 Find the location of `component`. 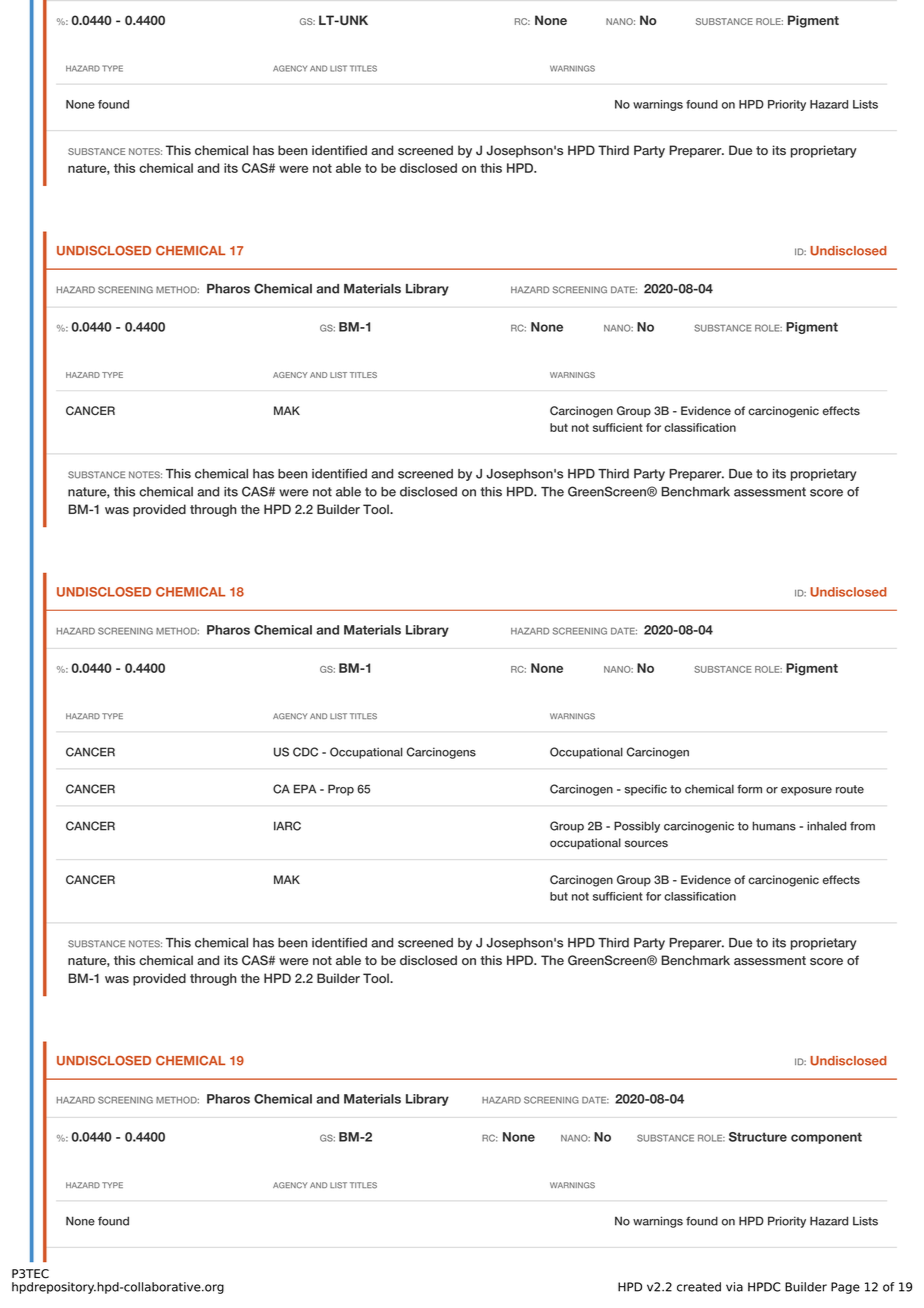

component is located at coordinates (826, 1138).
